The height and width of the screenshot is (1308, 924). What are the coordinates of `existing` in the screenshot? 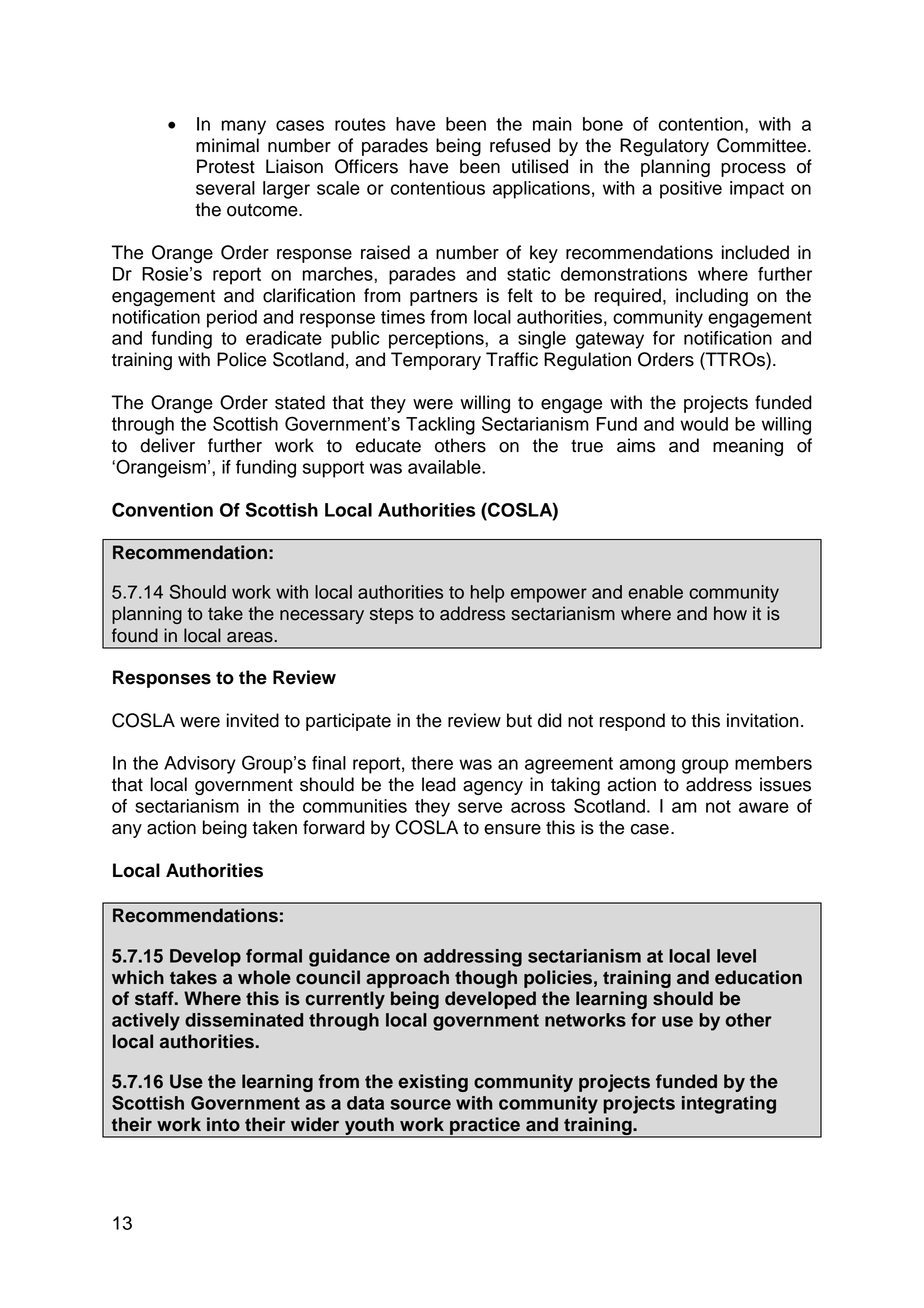 It's located at (433, 1083).
